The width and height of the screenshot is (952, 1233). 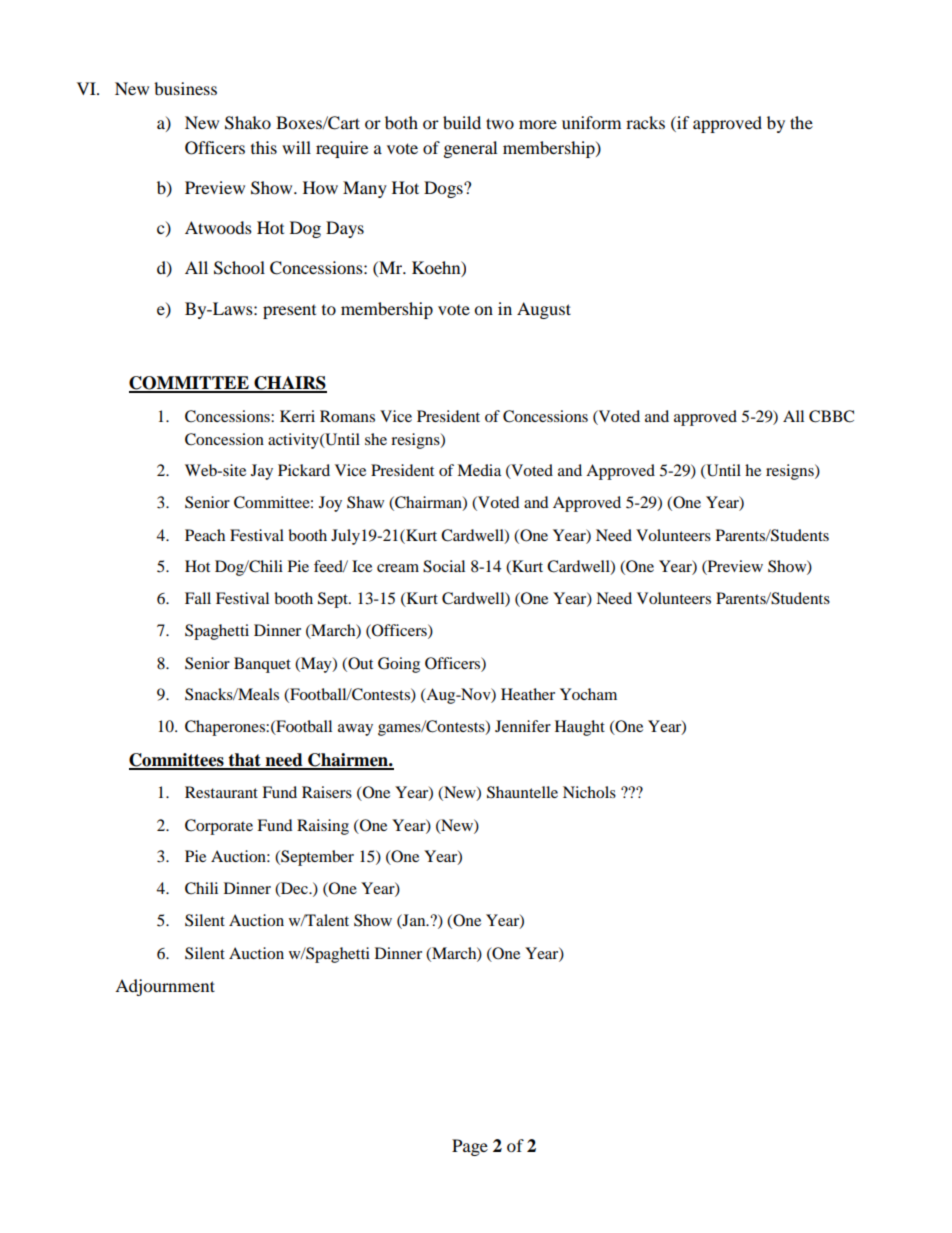 I want to click on business, so click(x=185, y=88).
